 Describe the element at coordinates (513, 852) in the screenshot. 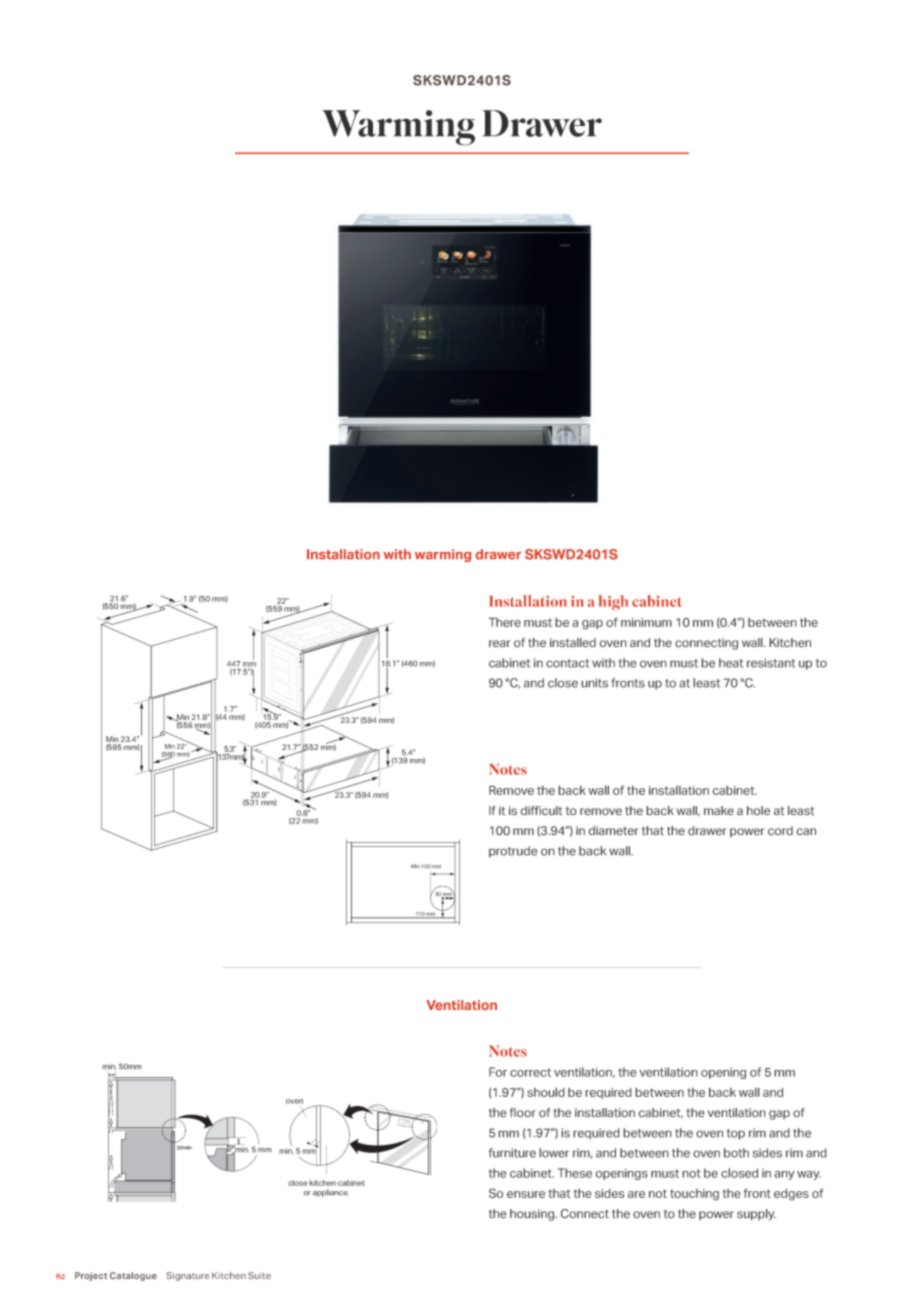

I see `protrude` at that location.
